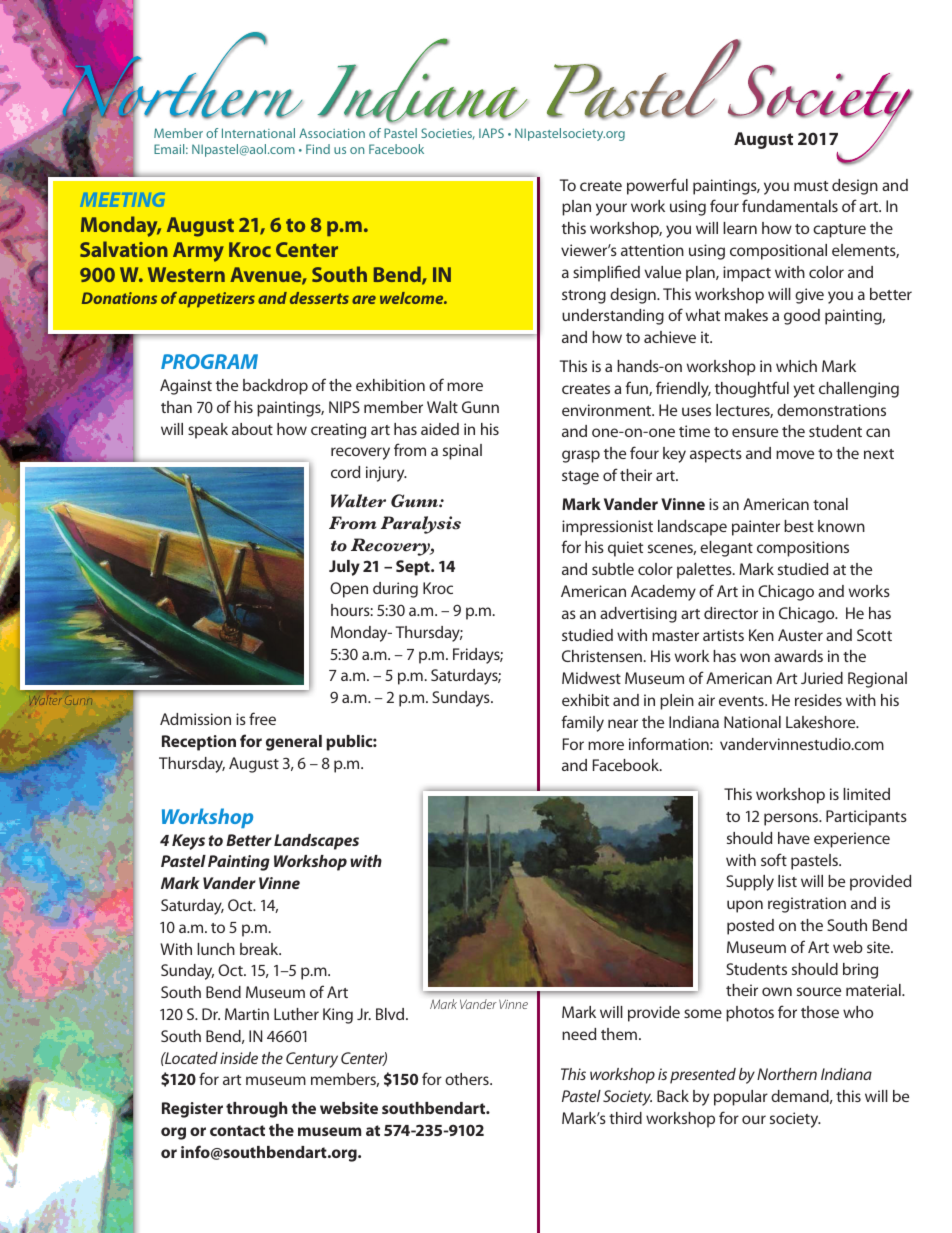 Image resolution: width=952 pixels, height=1233 pixels. I want to click on Register, so click(192, 1110).
